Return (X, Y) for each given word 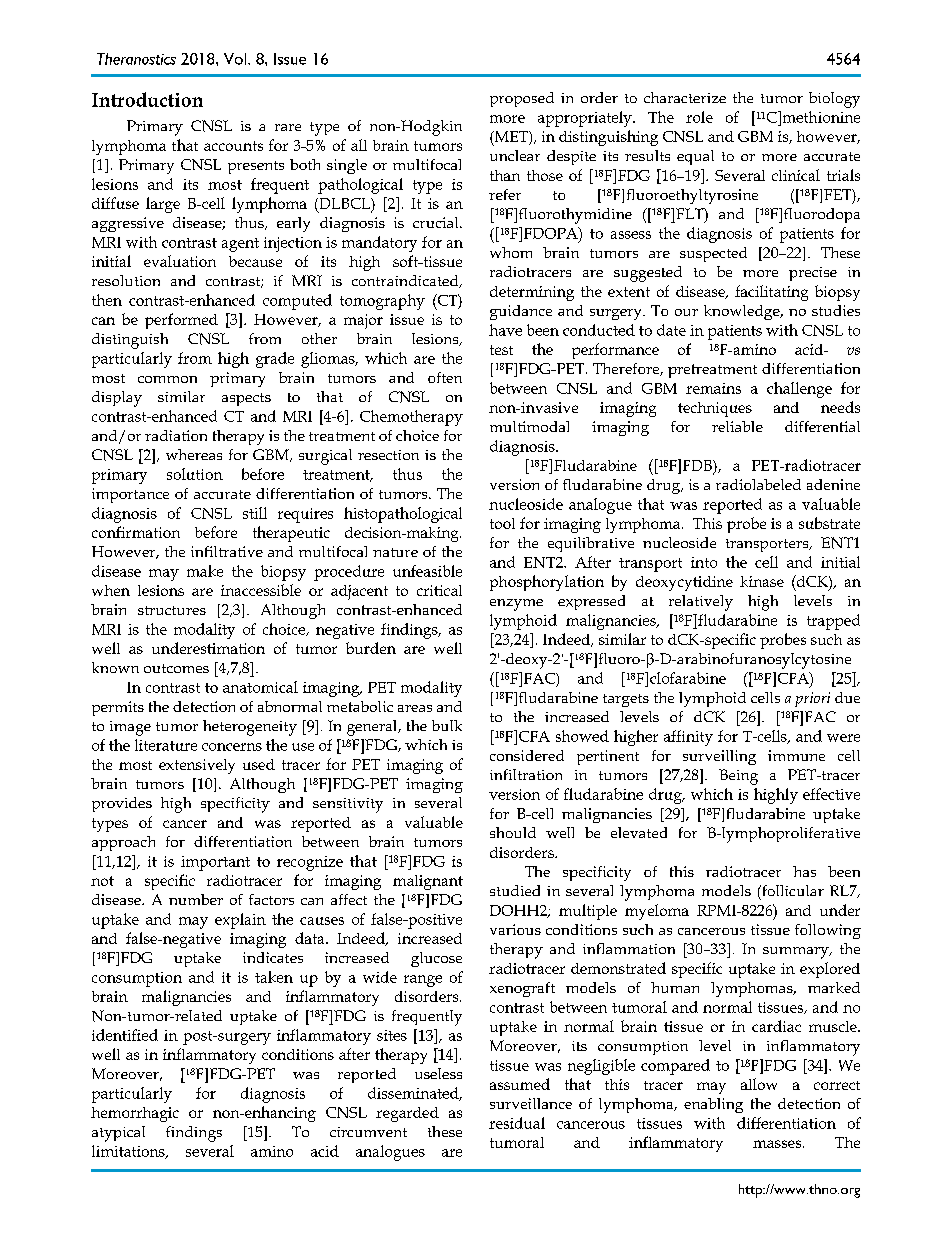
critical (439, 590)
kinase (762, 581)
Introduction (147, 99)
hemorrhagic (135, 1114)
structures (172, 610)
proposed (522, 99)
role (699, 117)
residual (517, 1123)
